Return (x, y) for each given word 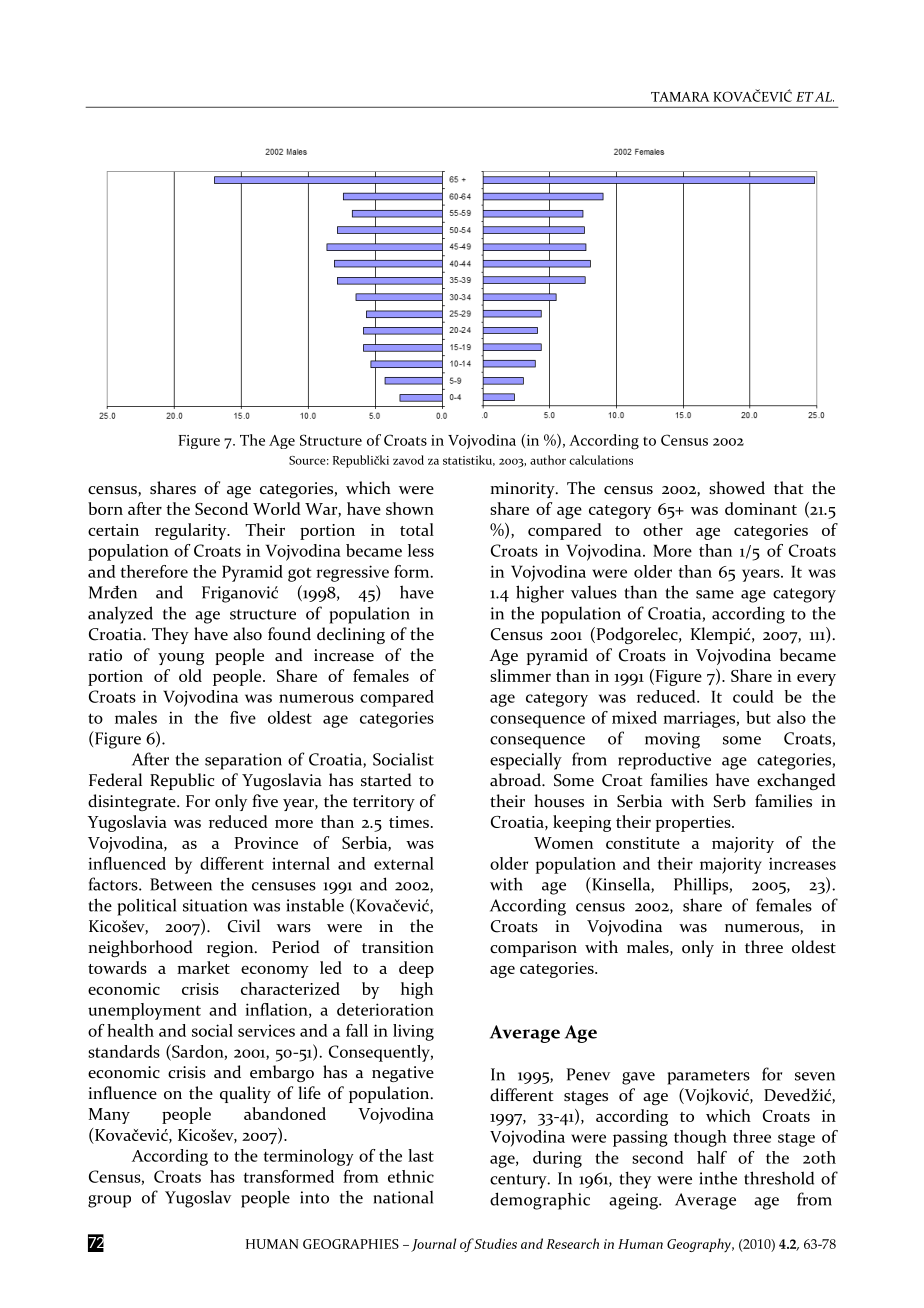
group (109, 1201)
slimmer (520, 675)
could (753, 696)
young (181, 659)
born (105, 508)
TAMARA (680, 97)
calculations (601, 460)
